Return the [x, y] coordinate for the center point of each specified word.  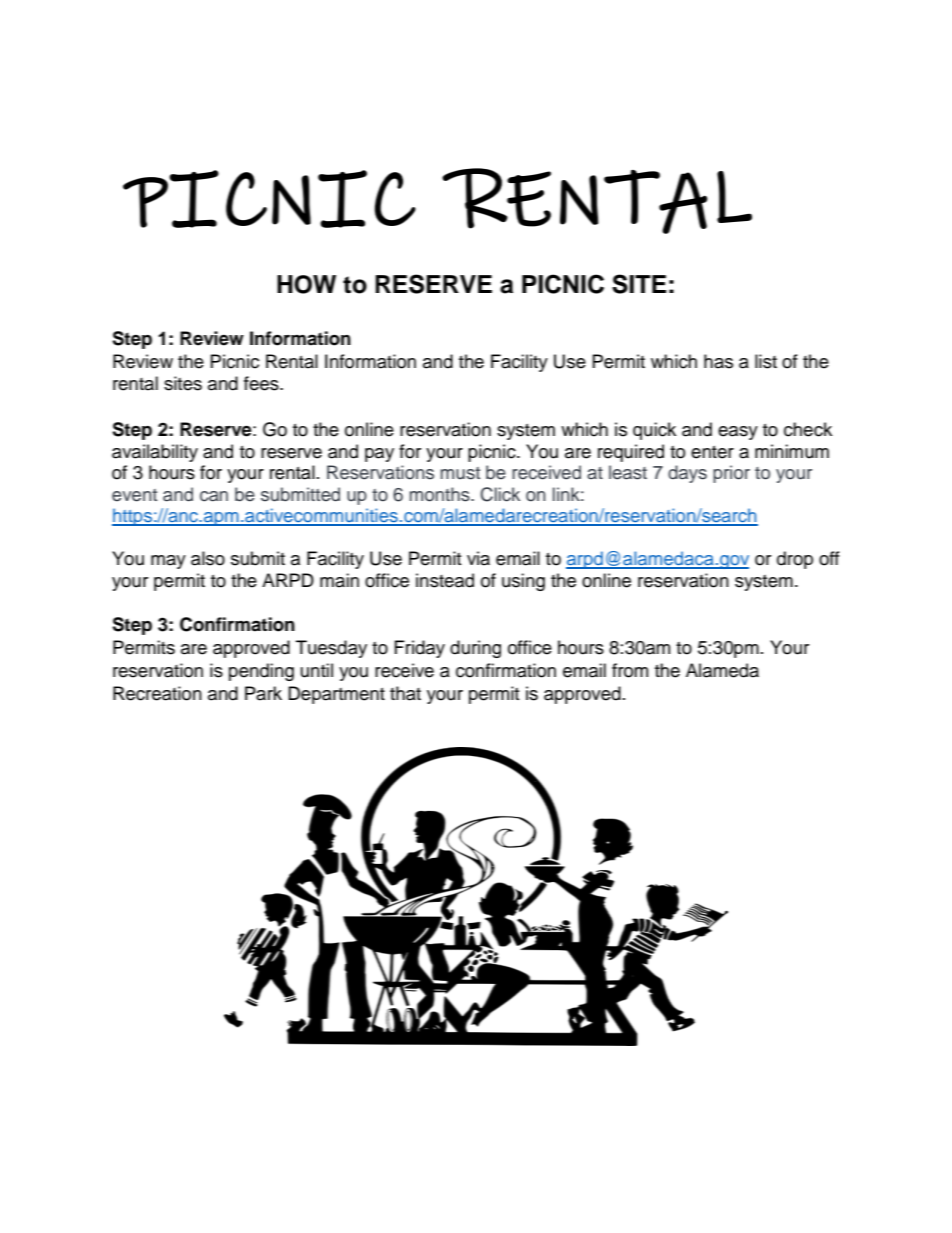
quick [654, 431]
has [718, 361]
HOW [306, 284]
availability [155, 453]
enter [712, 452]
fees [262, 383]
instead [445, 580]
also [208, 558]
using [523, 582]
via [478, 558]
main [339, 580]
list [766, 361]
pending [261, 672]
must [460, 473]
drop [795, 560]
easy [738, 433]
